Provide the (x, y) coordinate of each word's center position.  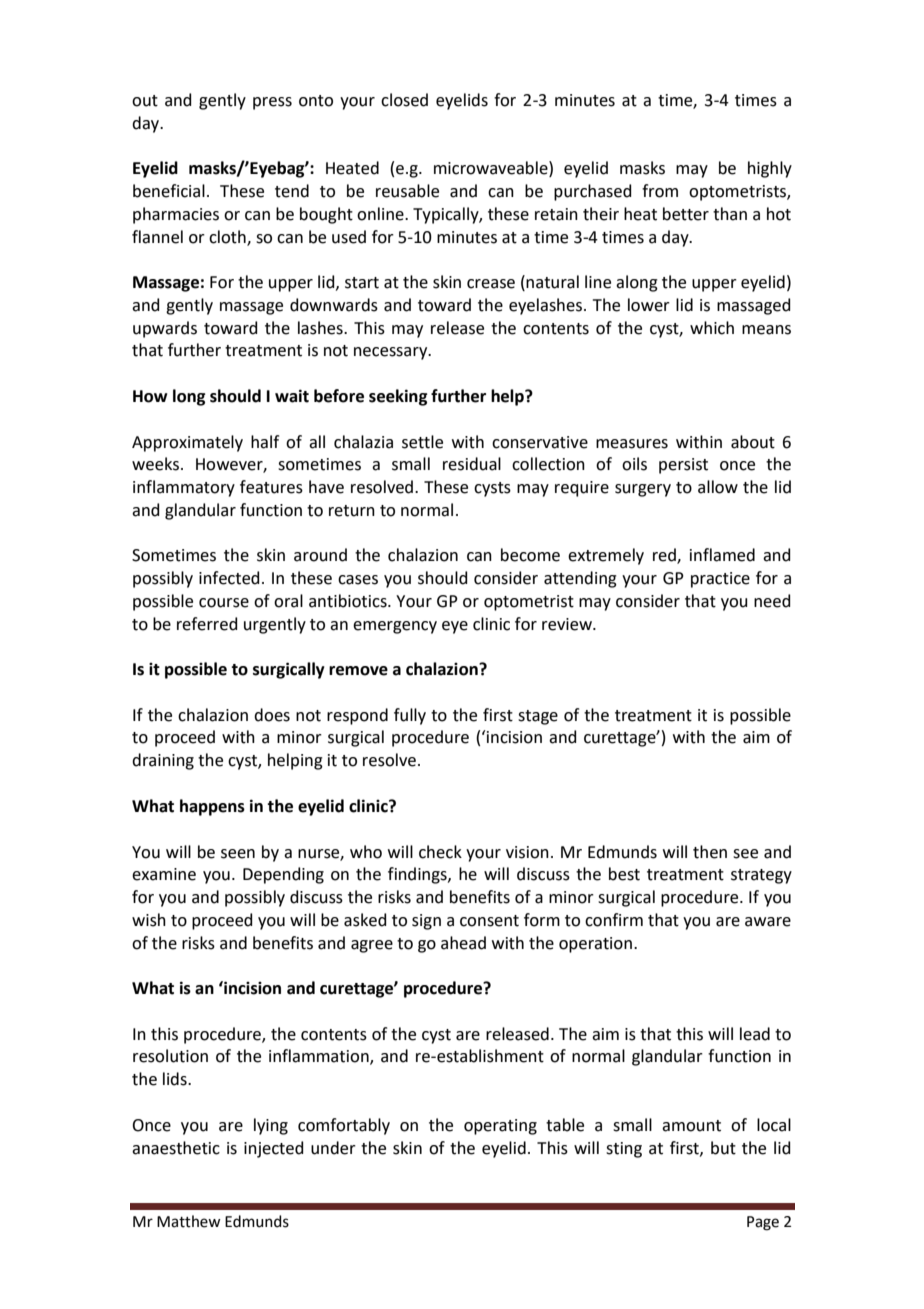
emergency (395, 627)
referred (207, 624)
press (272, 103)
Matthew (189, 1221)
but (723, 1148)
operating (500, 1127)
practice (720, 580)
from (660, 191)
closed (404, 100)
